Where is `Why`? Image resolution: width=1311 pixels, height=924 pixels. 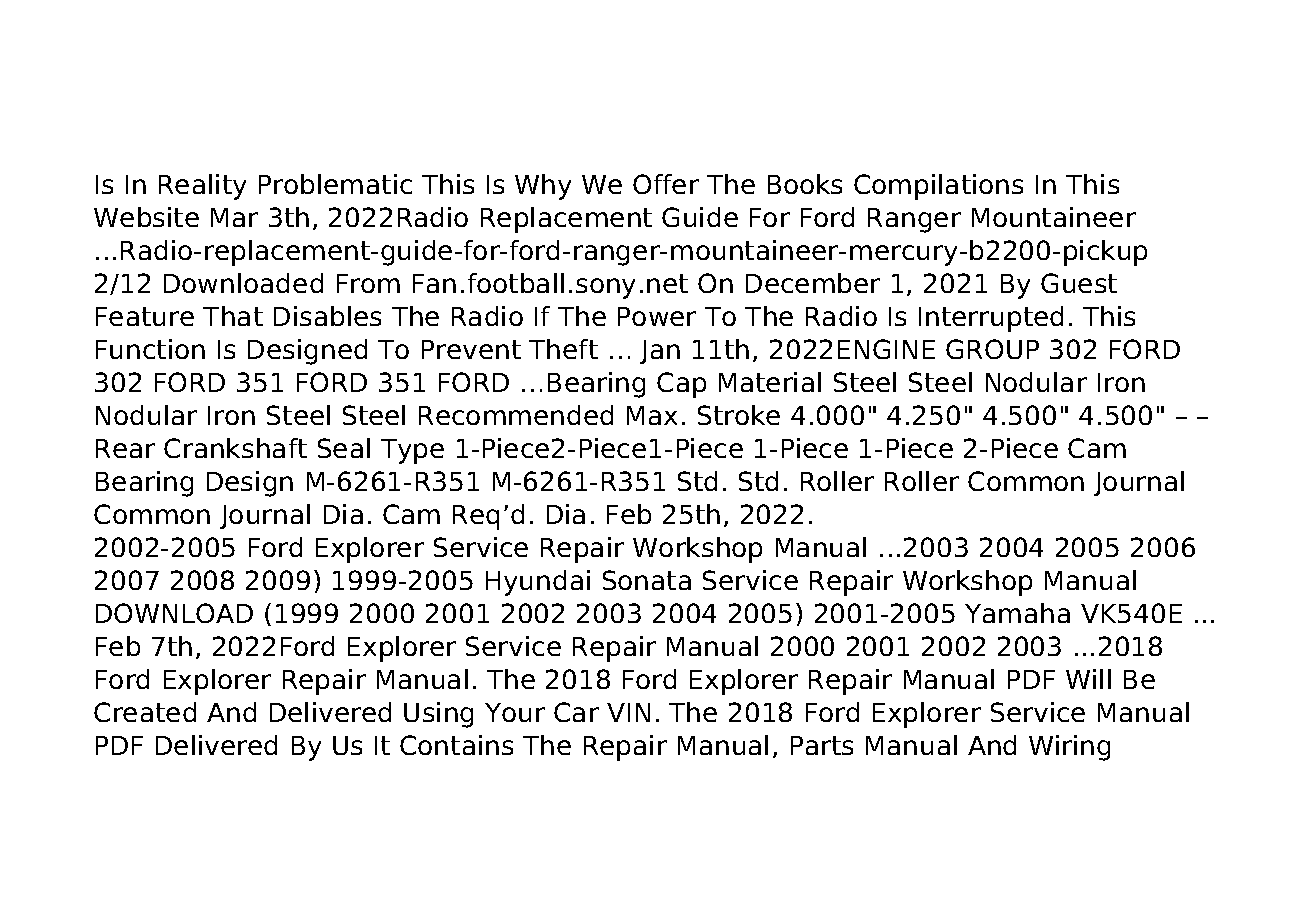
Why is located at coordinates (543, 187).
